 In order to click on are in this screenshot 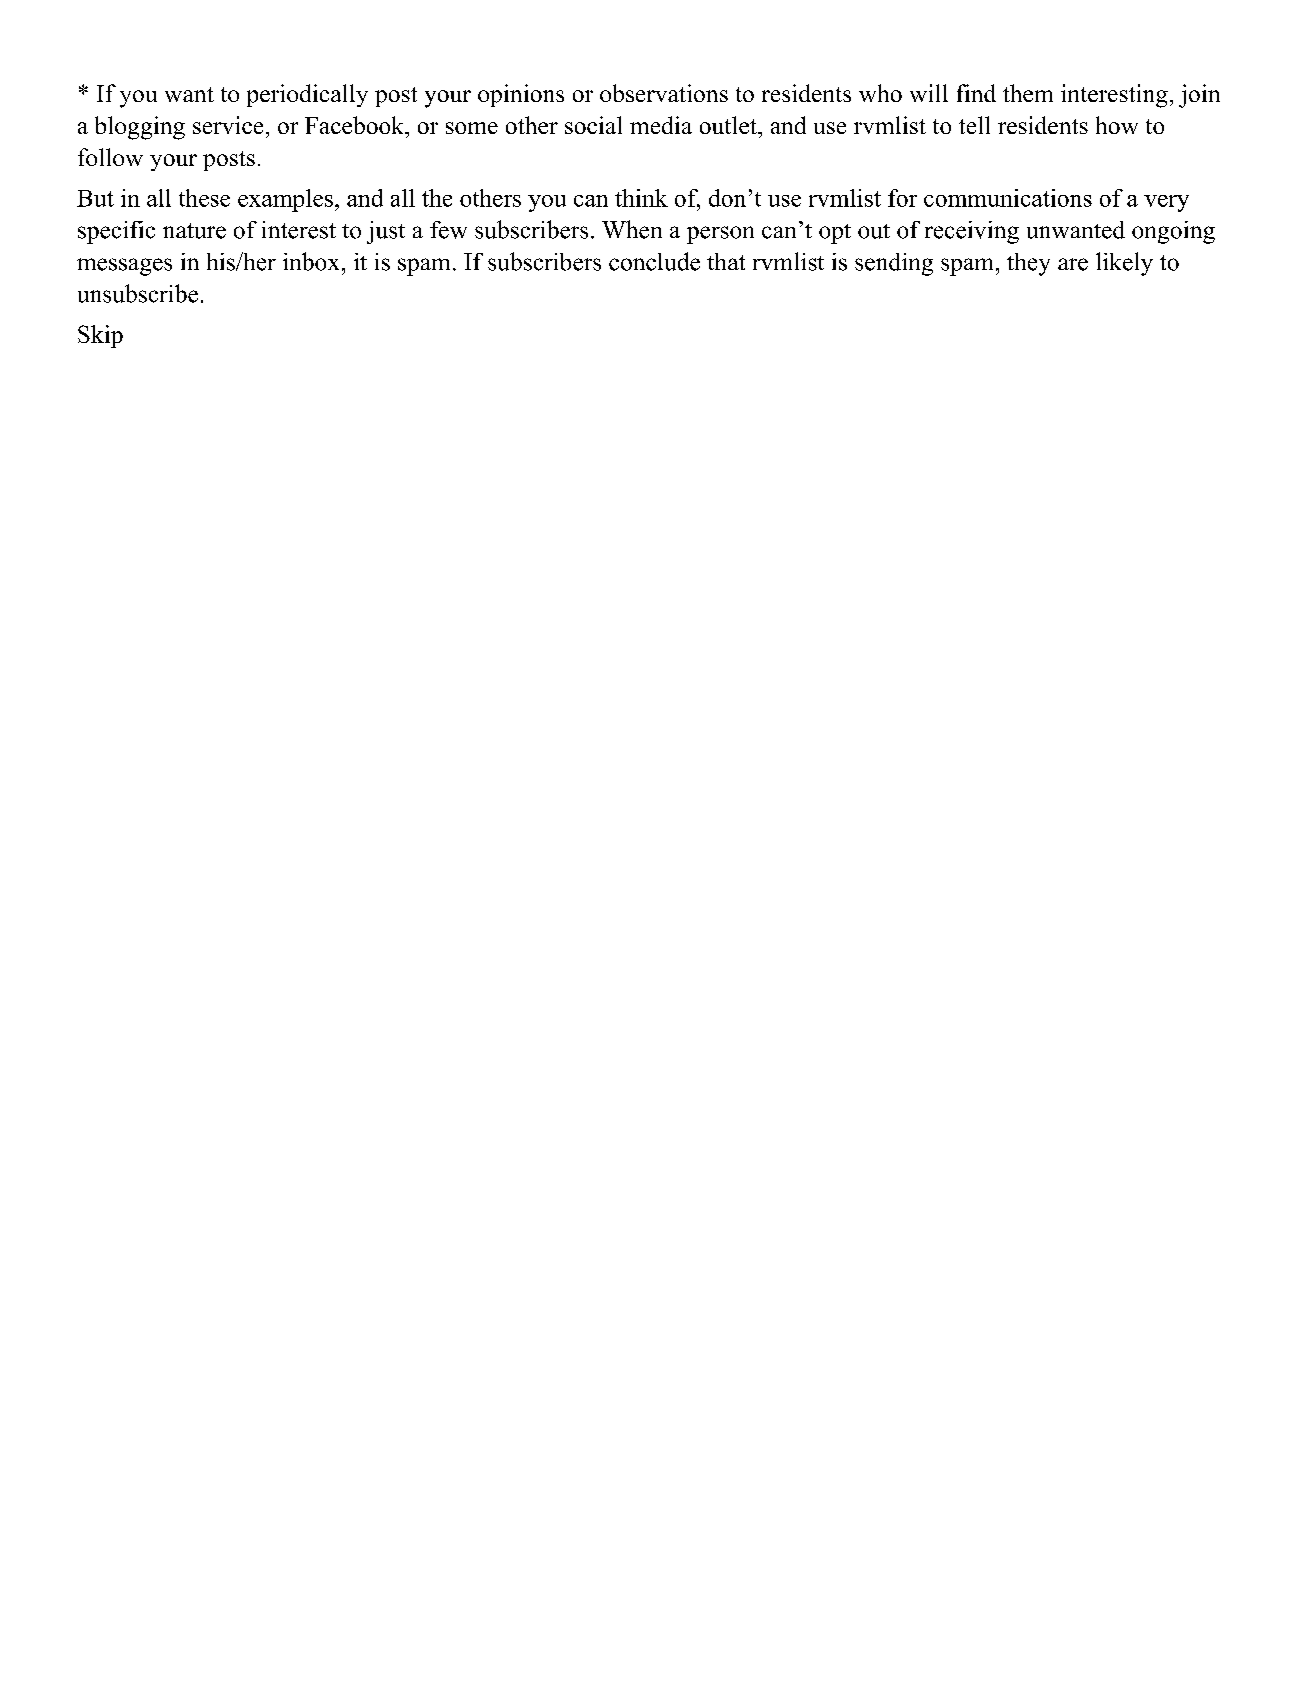, I will do `click(1073, 264)`.
